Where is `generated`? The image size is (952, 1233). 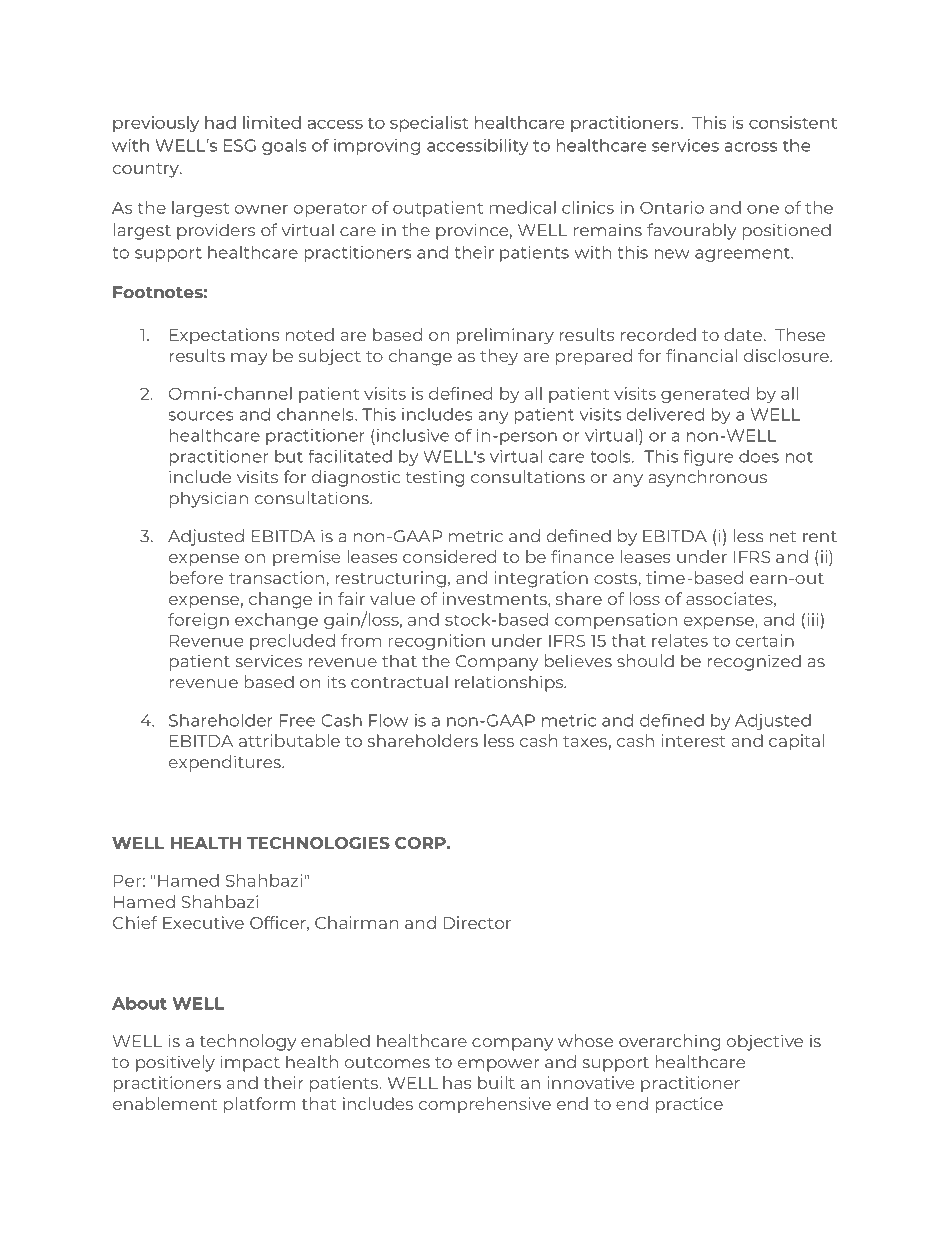
generated is located at coordinates (705, 395).
